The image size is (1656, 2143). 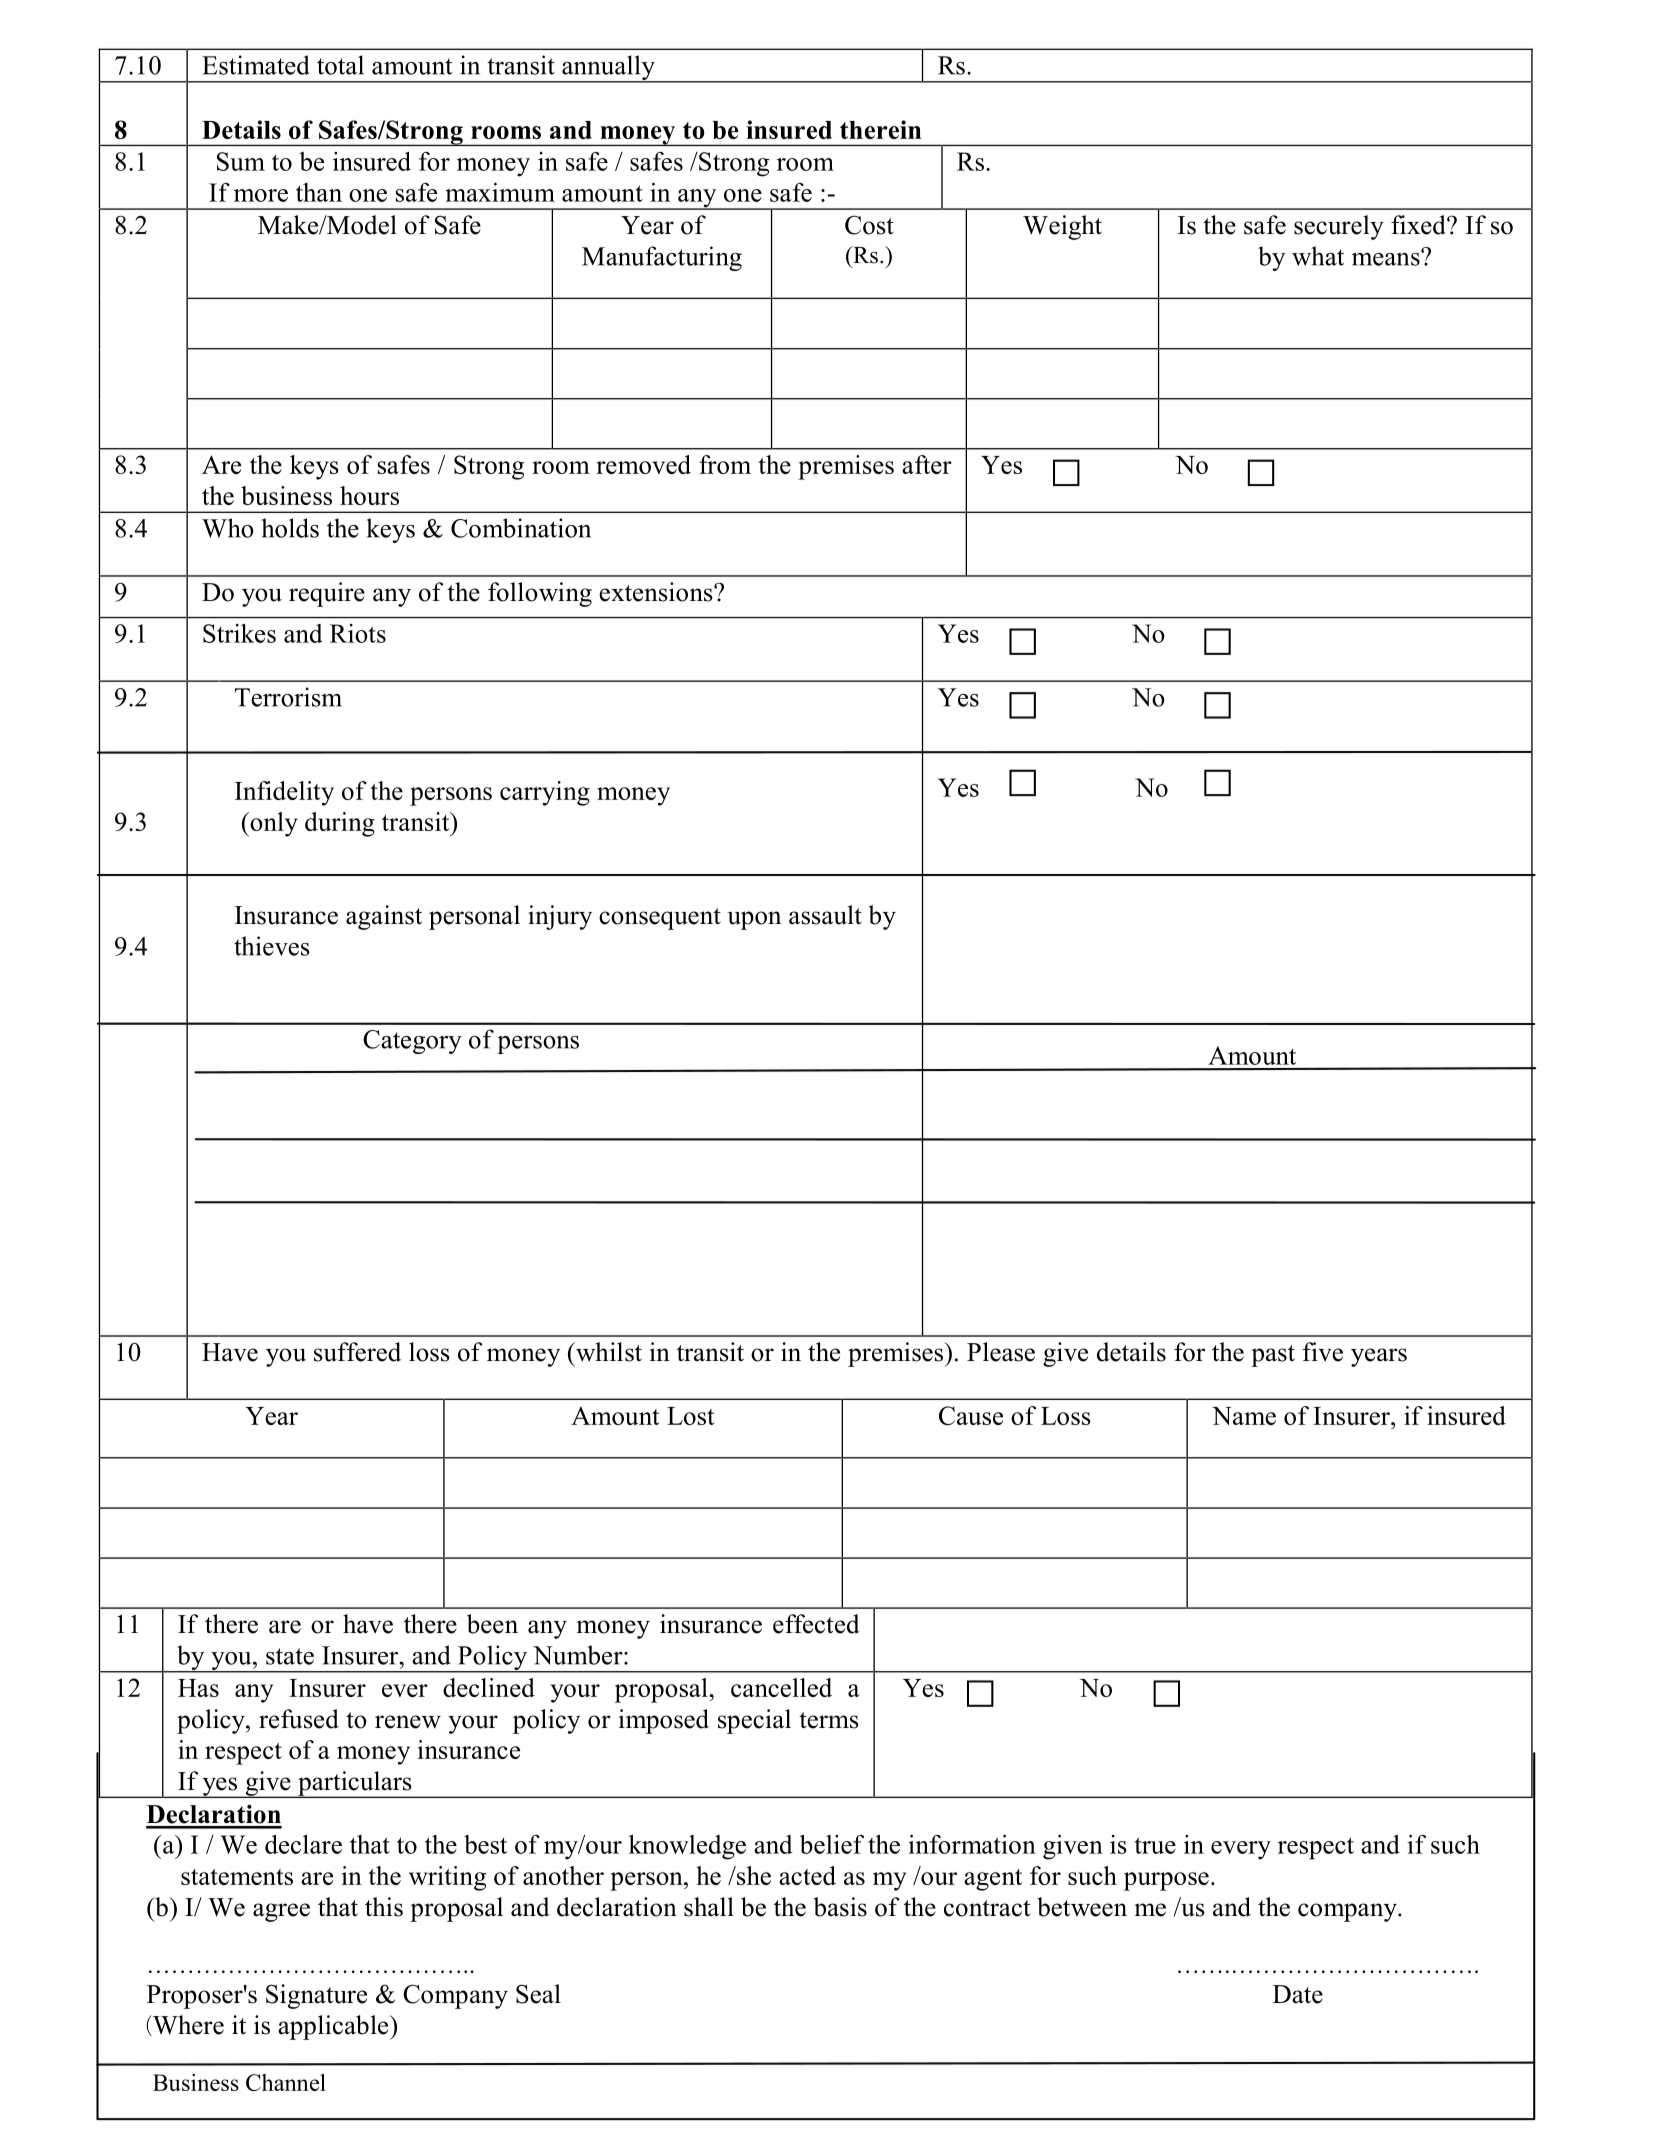 What do you see at coordinates (1155, 1845) in the screenshot?
I see `true` at bounding box center [1155, 1845].
